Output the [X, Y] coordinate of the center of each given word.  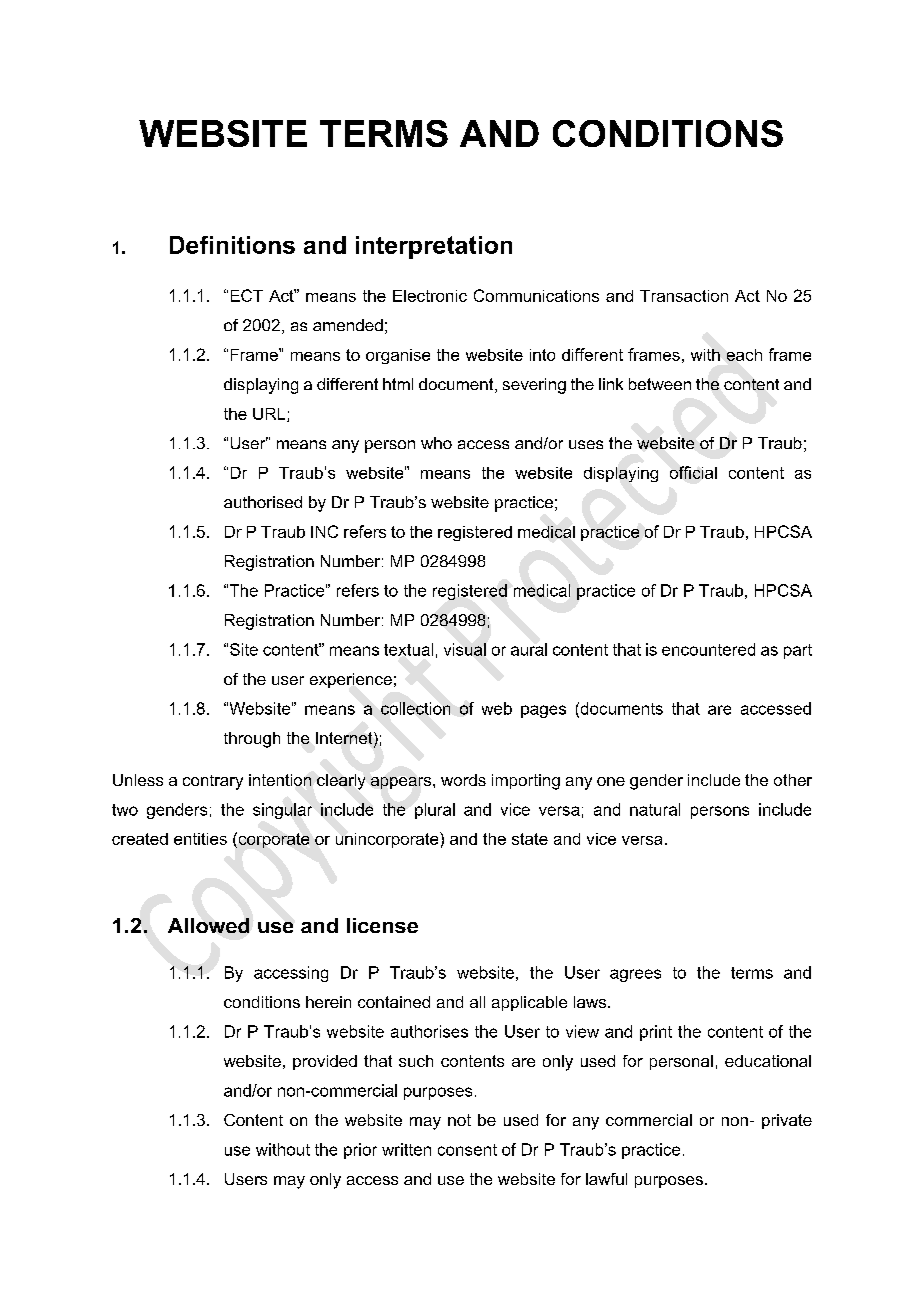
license [382, 925]
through [252, 740]
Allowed [208, 925]
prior [360, 1151]
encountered [708, 649]
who [436, 443]
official [693, 472]
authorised [263, 502]
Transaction [684, 296]
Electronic [430, 296]
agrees [635, 975]
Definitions [232, 245]
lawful [606, 1179]
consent [467, 1150]
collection [415, 708]
